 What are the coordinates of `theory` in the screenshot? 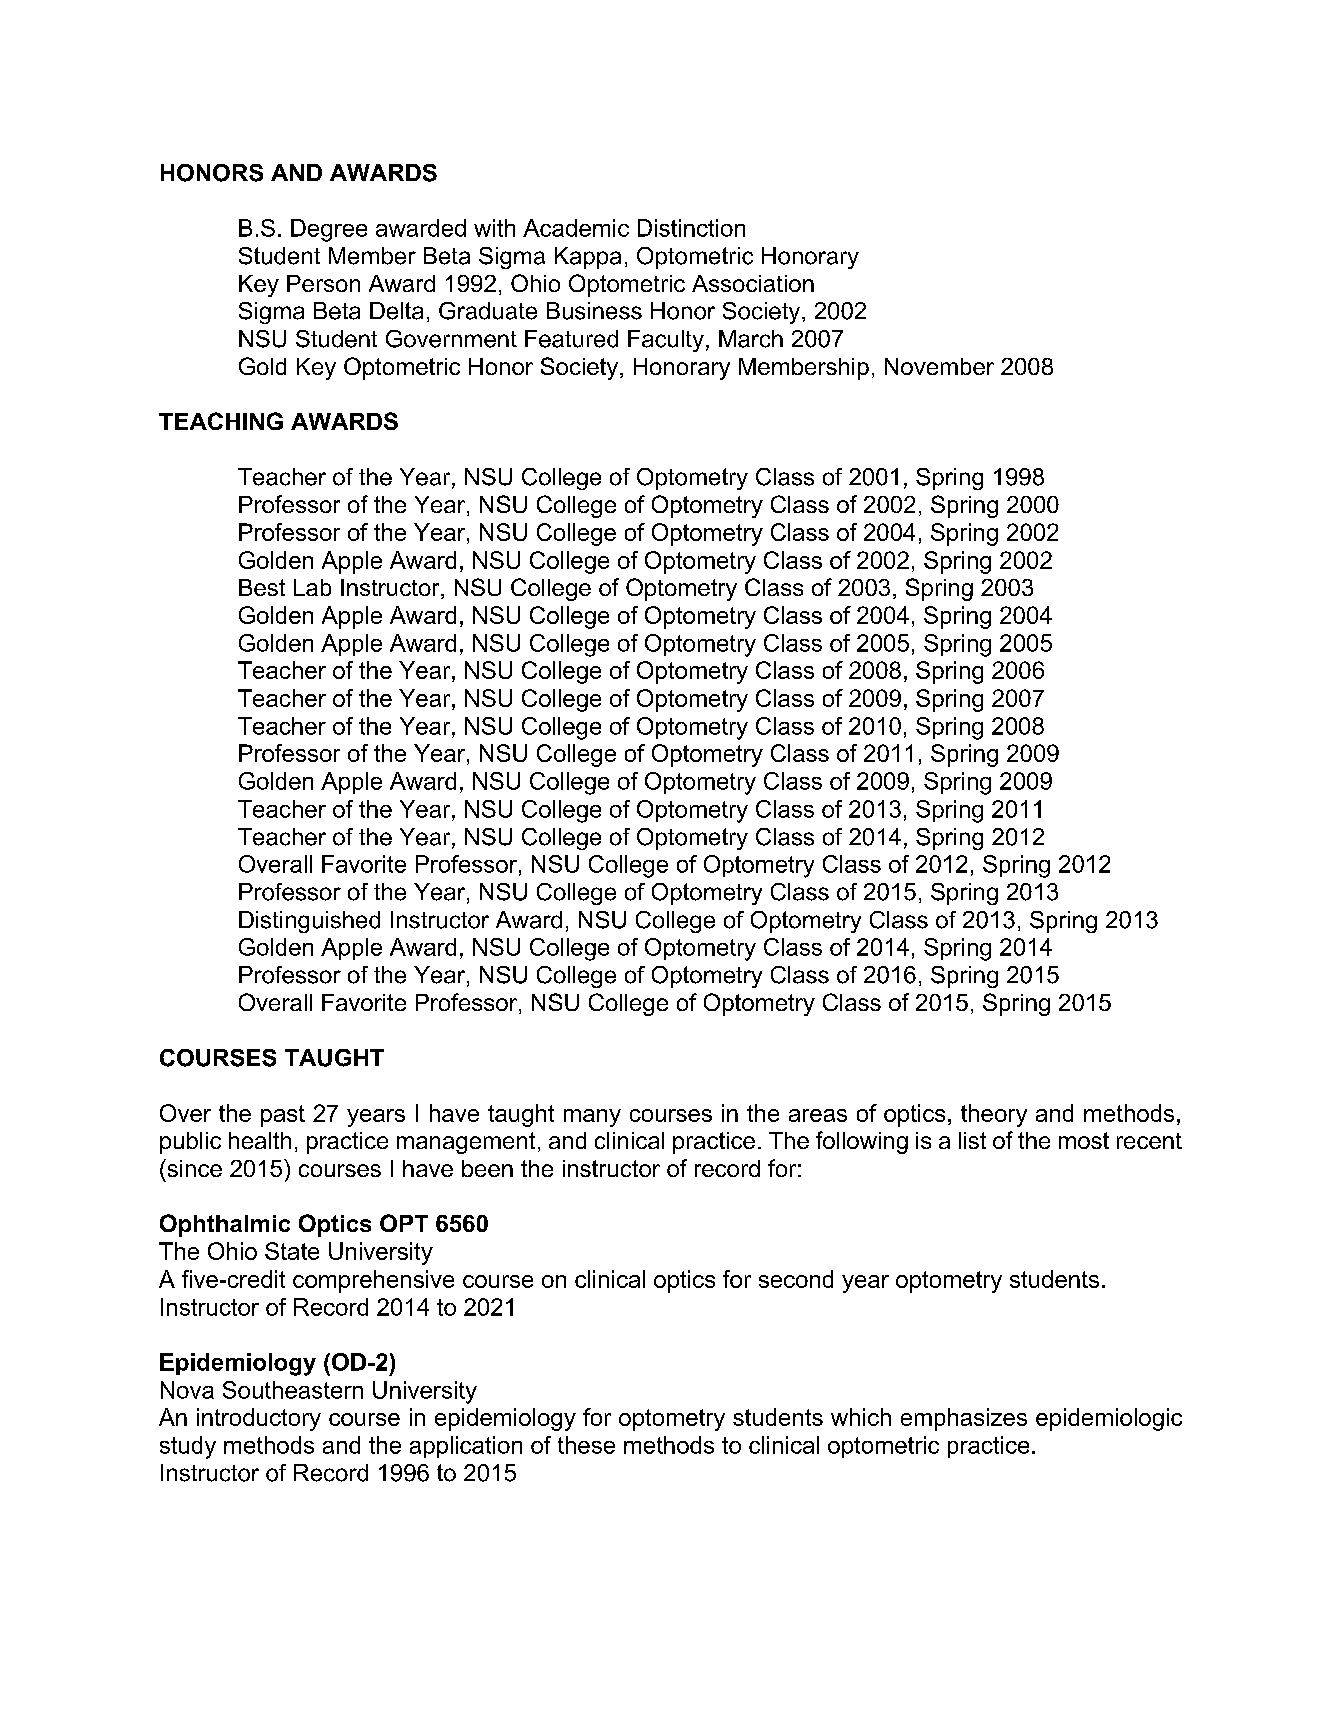 It's located at (994, 1115).
